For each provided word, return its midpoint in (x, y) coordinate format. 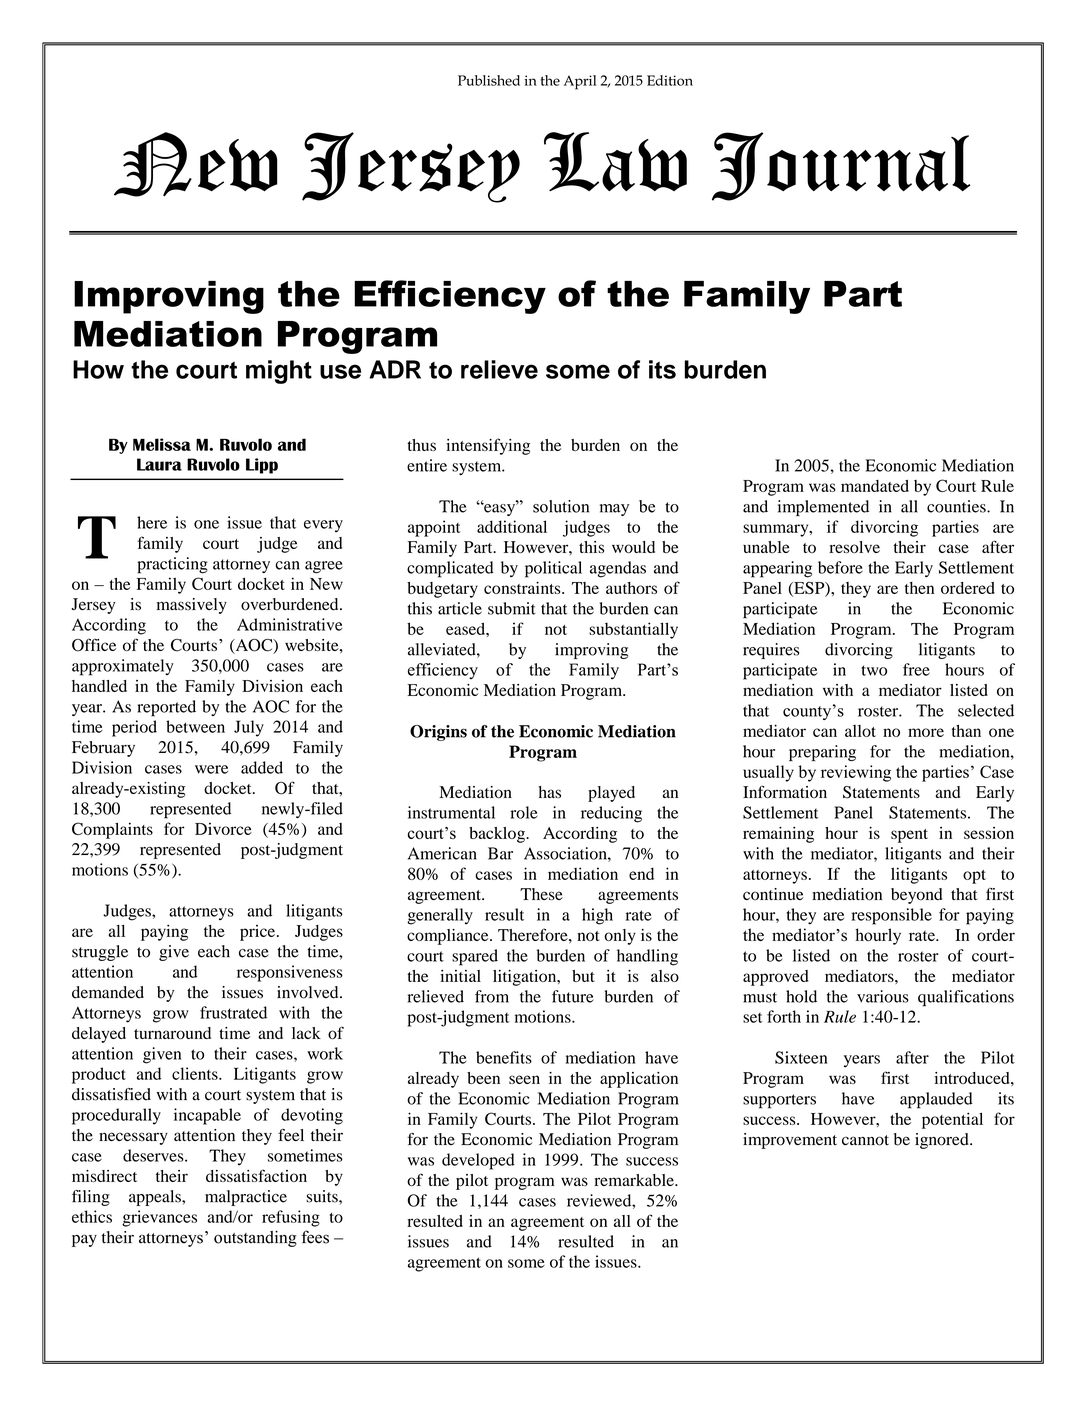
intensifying (488, 446)
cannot (865, 1140)
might (279, 372)
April (580, 82)
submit (512, 608)
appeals (156, 1198)
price (257, 933)
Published (489, 80)
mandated (875, 486)
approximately (123, 667)
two (874, 670)
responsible (892, 916)
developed (478, 1161)
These (541, 894)
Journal (841, 166)
